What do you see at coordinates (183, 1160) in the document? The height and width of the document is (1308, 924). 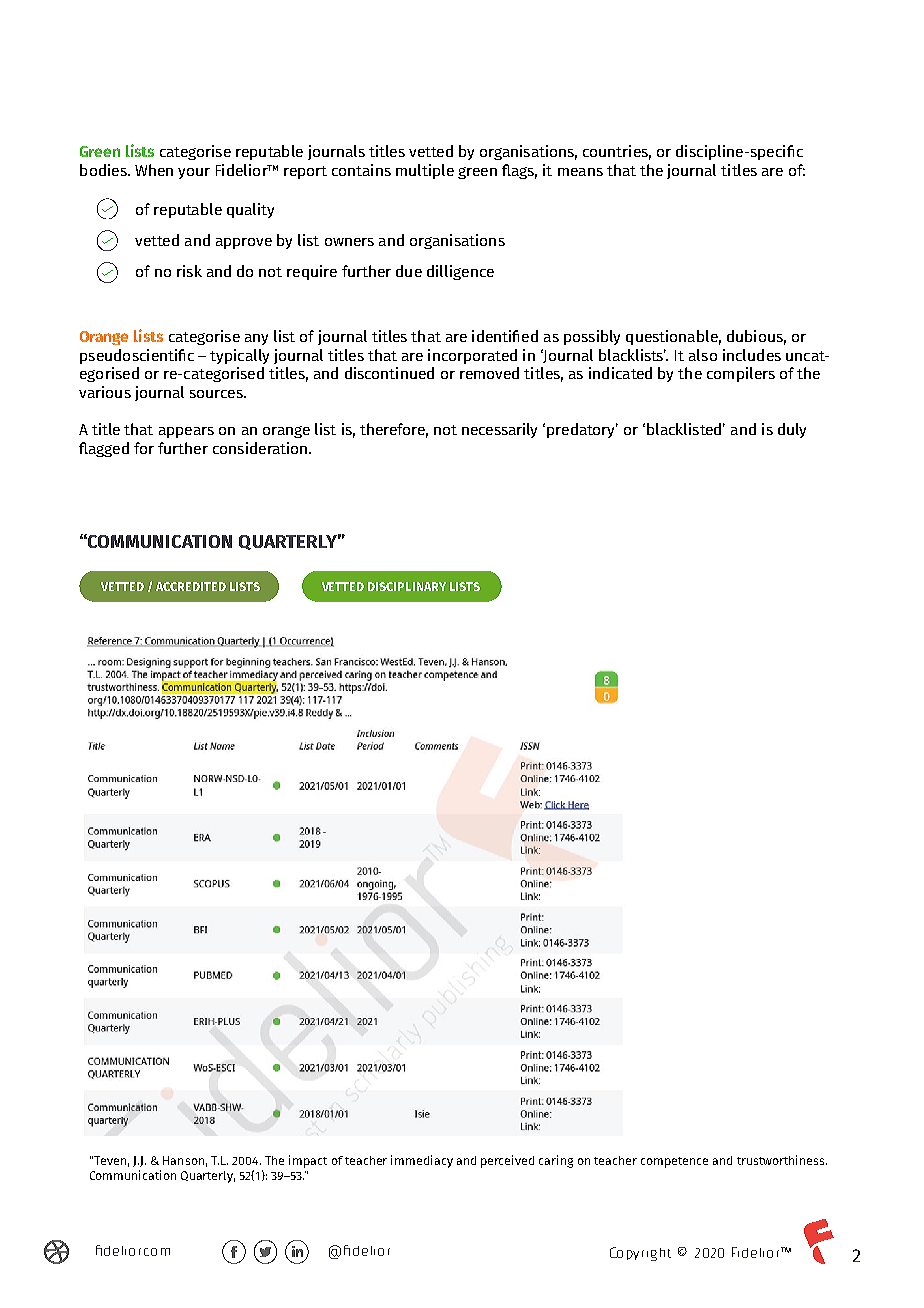 I see `Hanson` at bounding box center [183, 1160].
